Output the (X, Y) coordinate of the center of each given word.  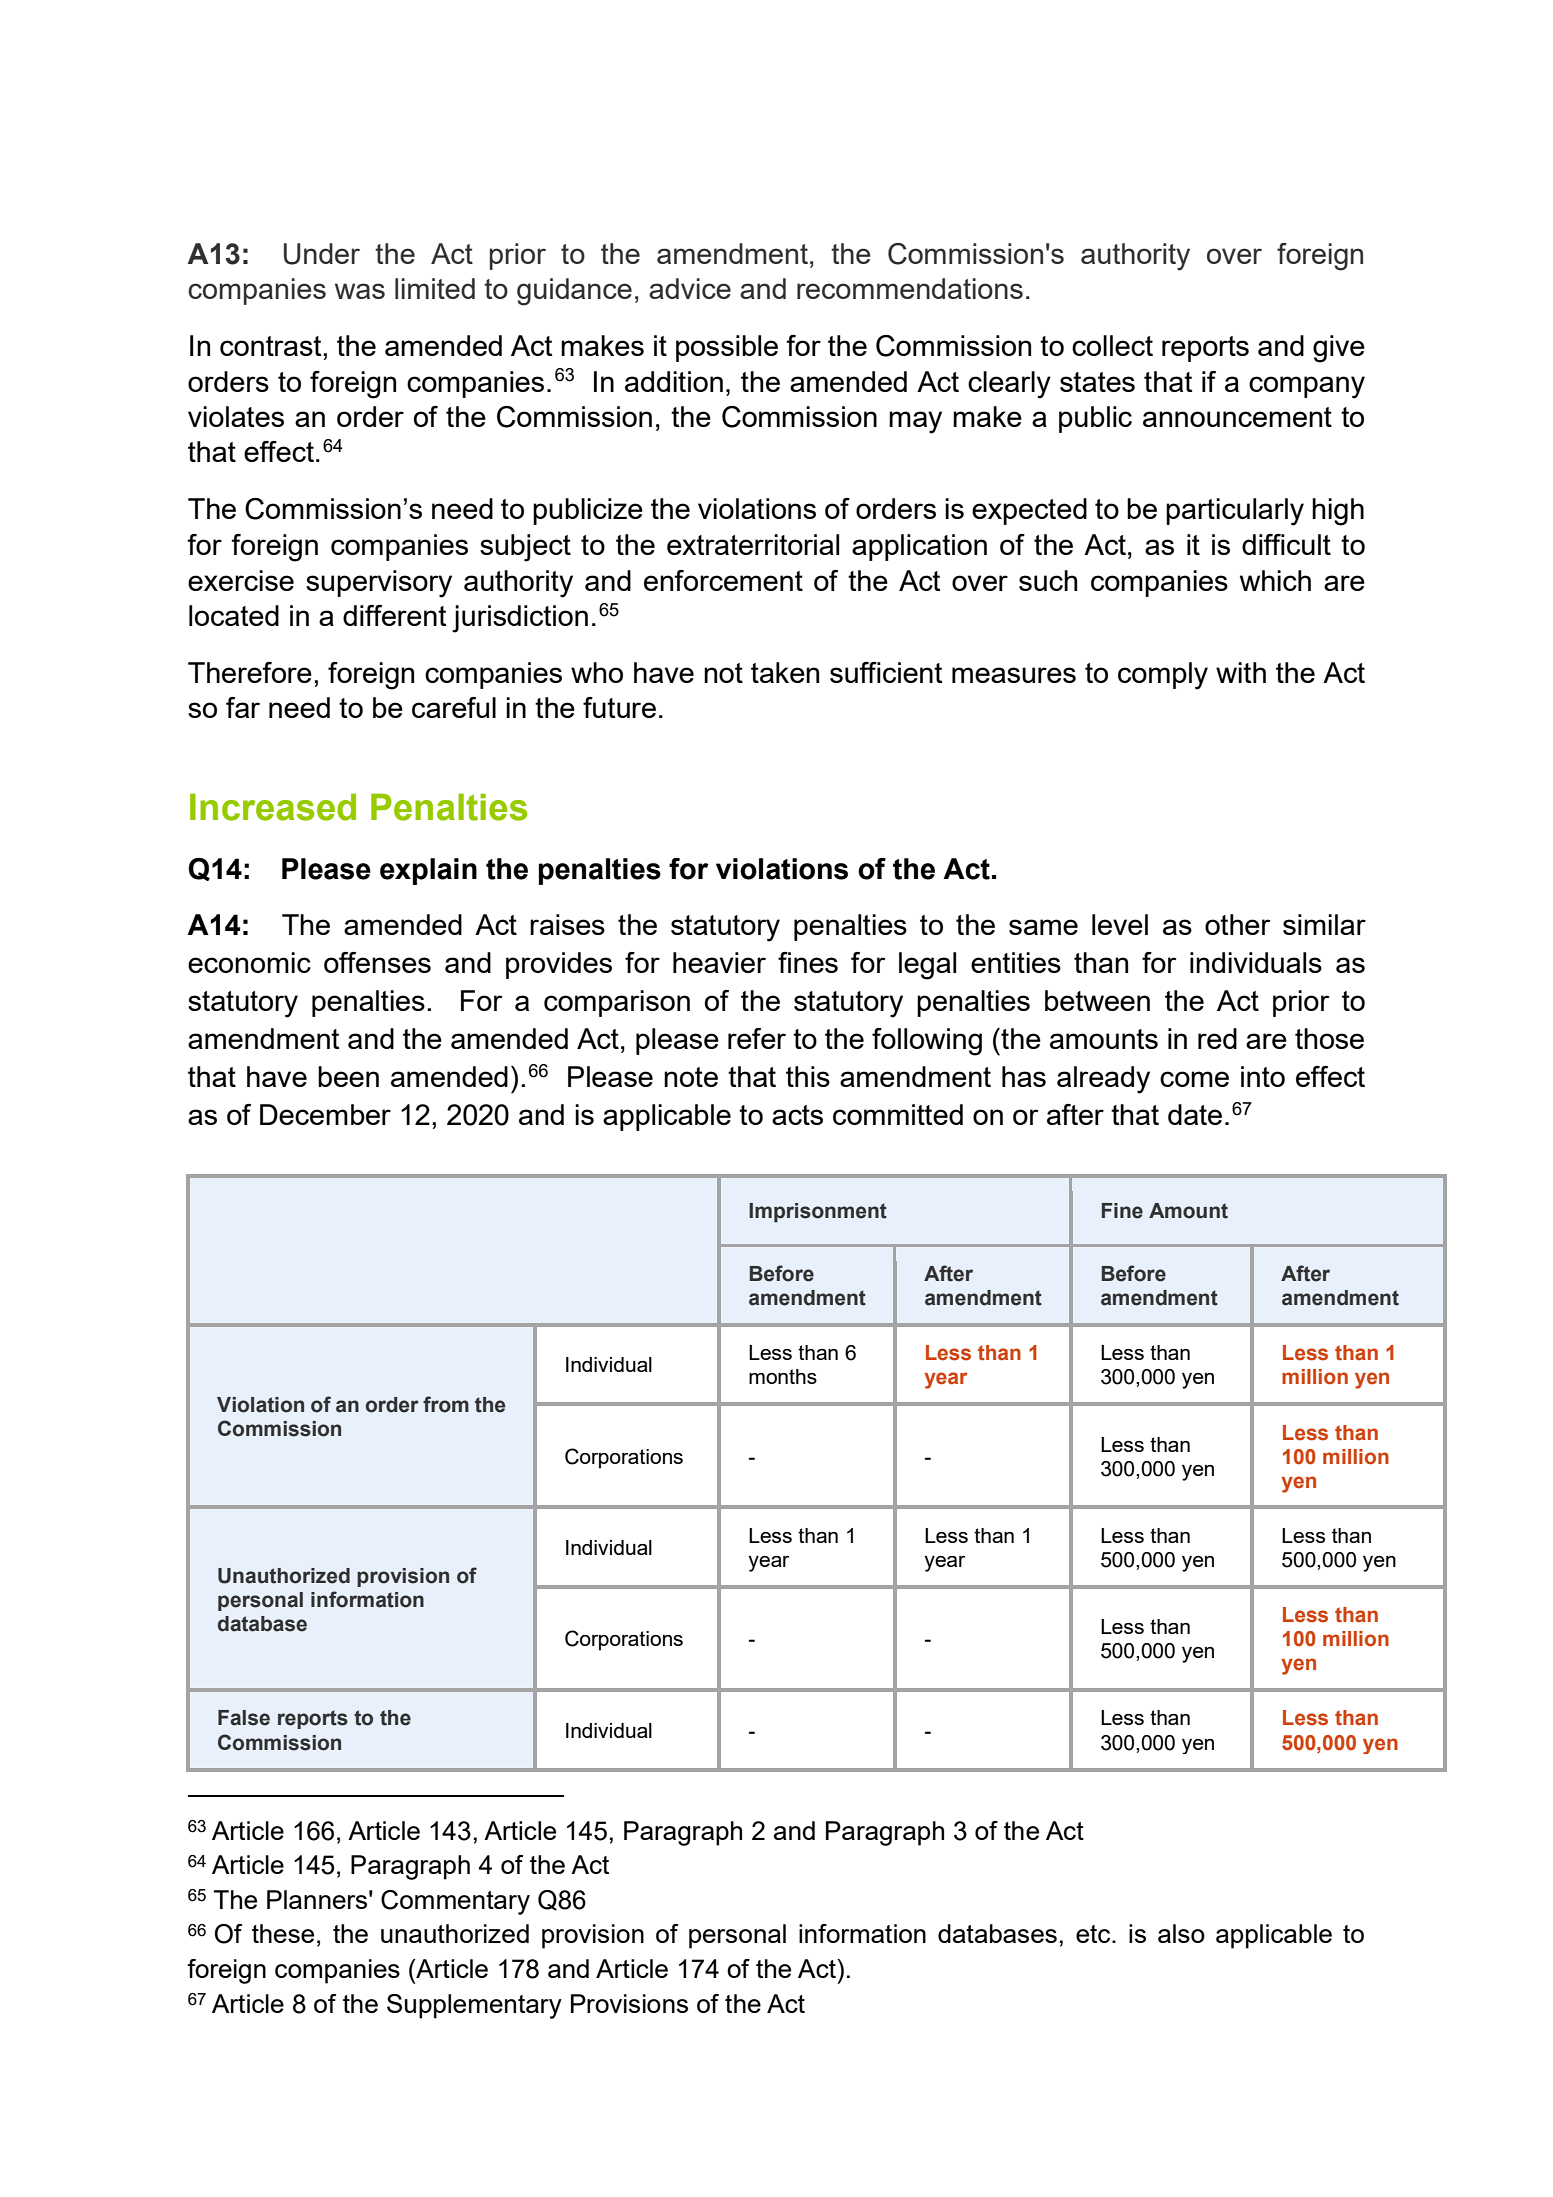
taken (785, 672)
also (1181, 1933)
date (1195, 1114)
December (325, 1114)
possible (727, 348)
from (446, 1404)
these (283, 1933)
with (1241, 672)
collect (1112, 345)
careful (454, 707)
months (783, 1376)
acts (797, 1115)
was (360, 291)
